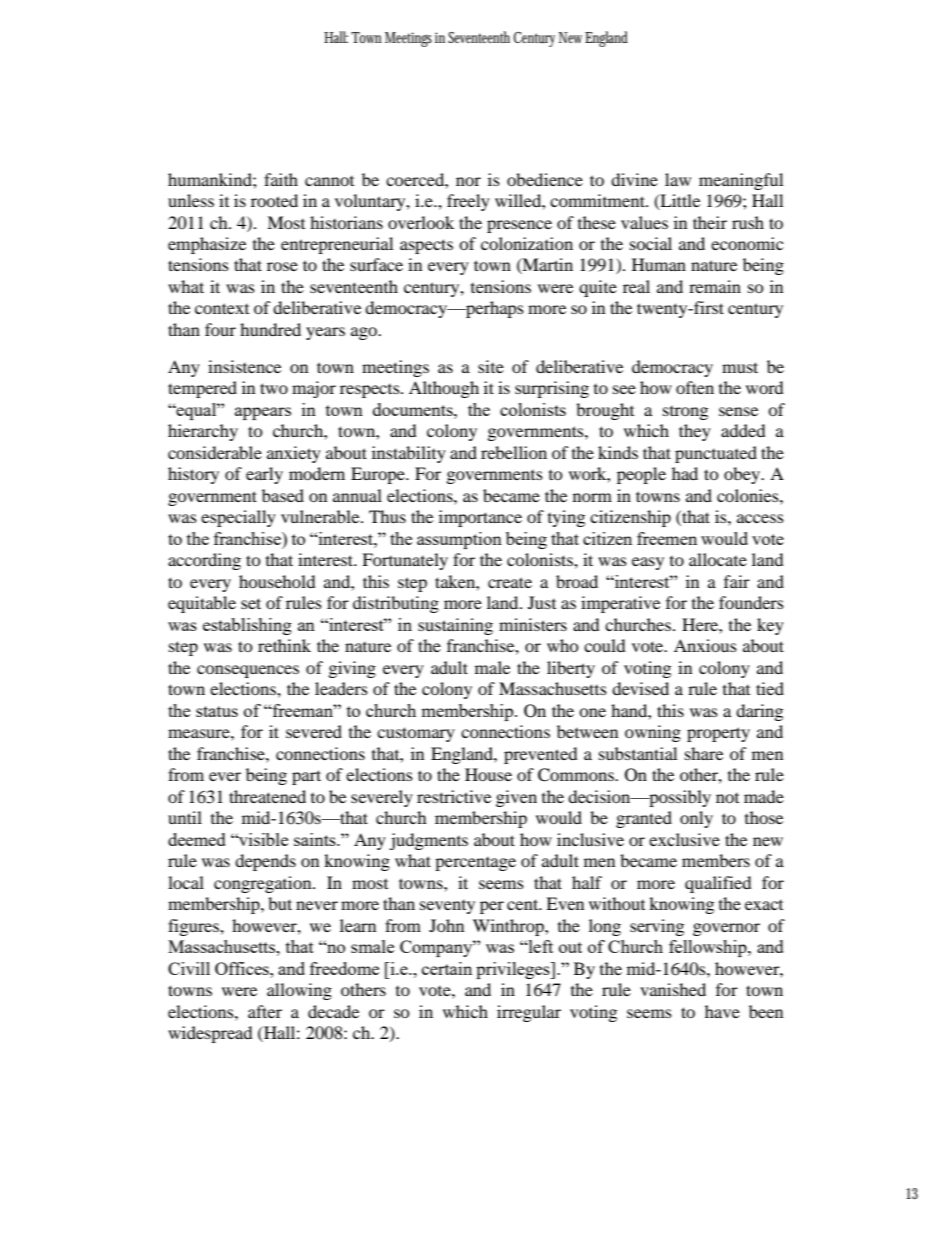  I want to click on sustaining, so click(455, 626).
